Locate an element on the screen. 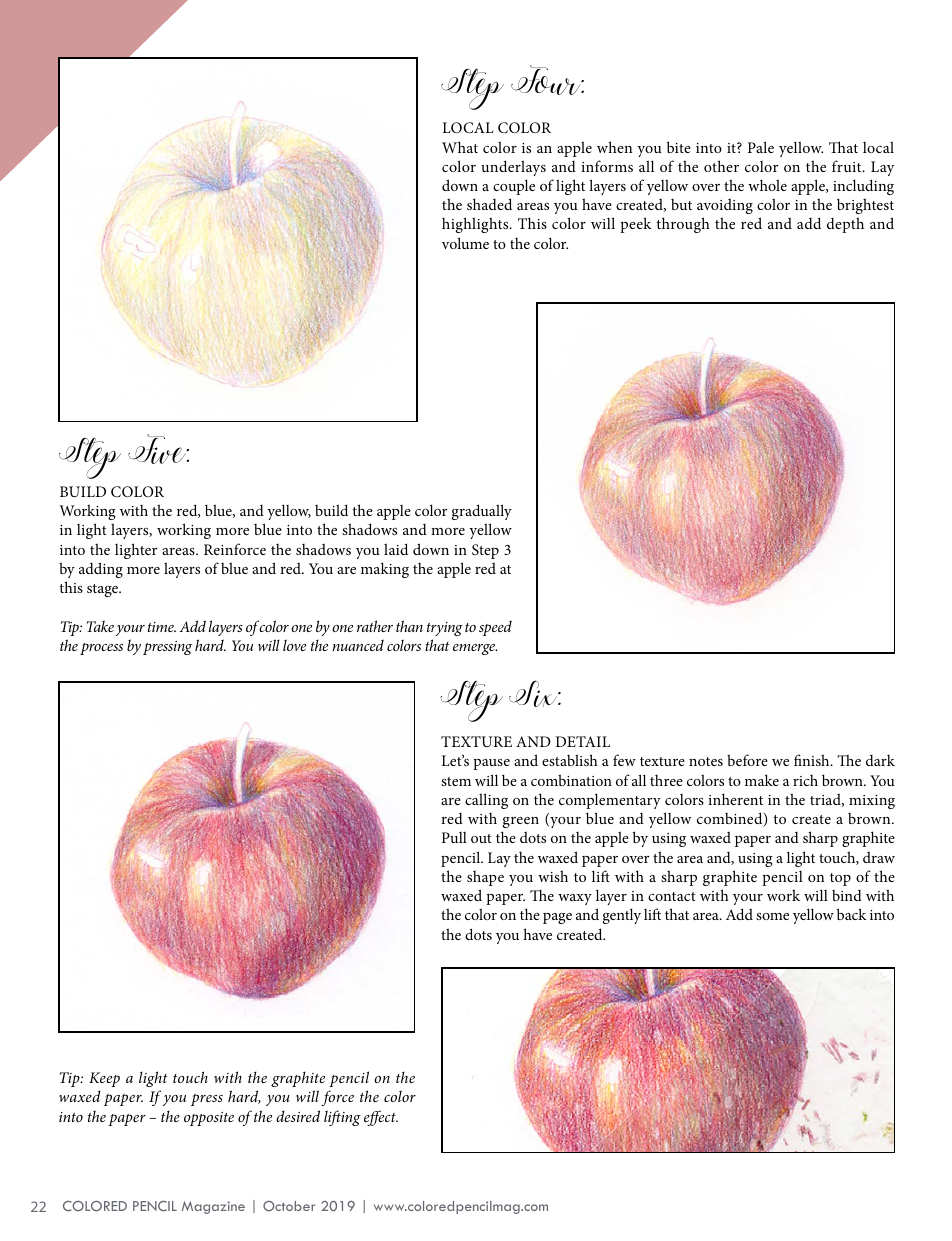 The image size is (952, 1241). some is located at coordinates (772, 916).
